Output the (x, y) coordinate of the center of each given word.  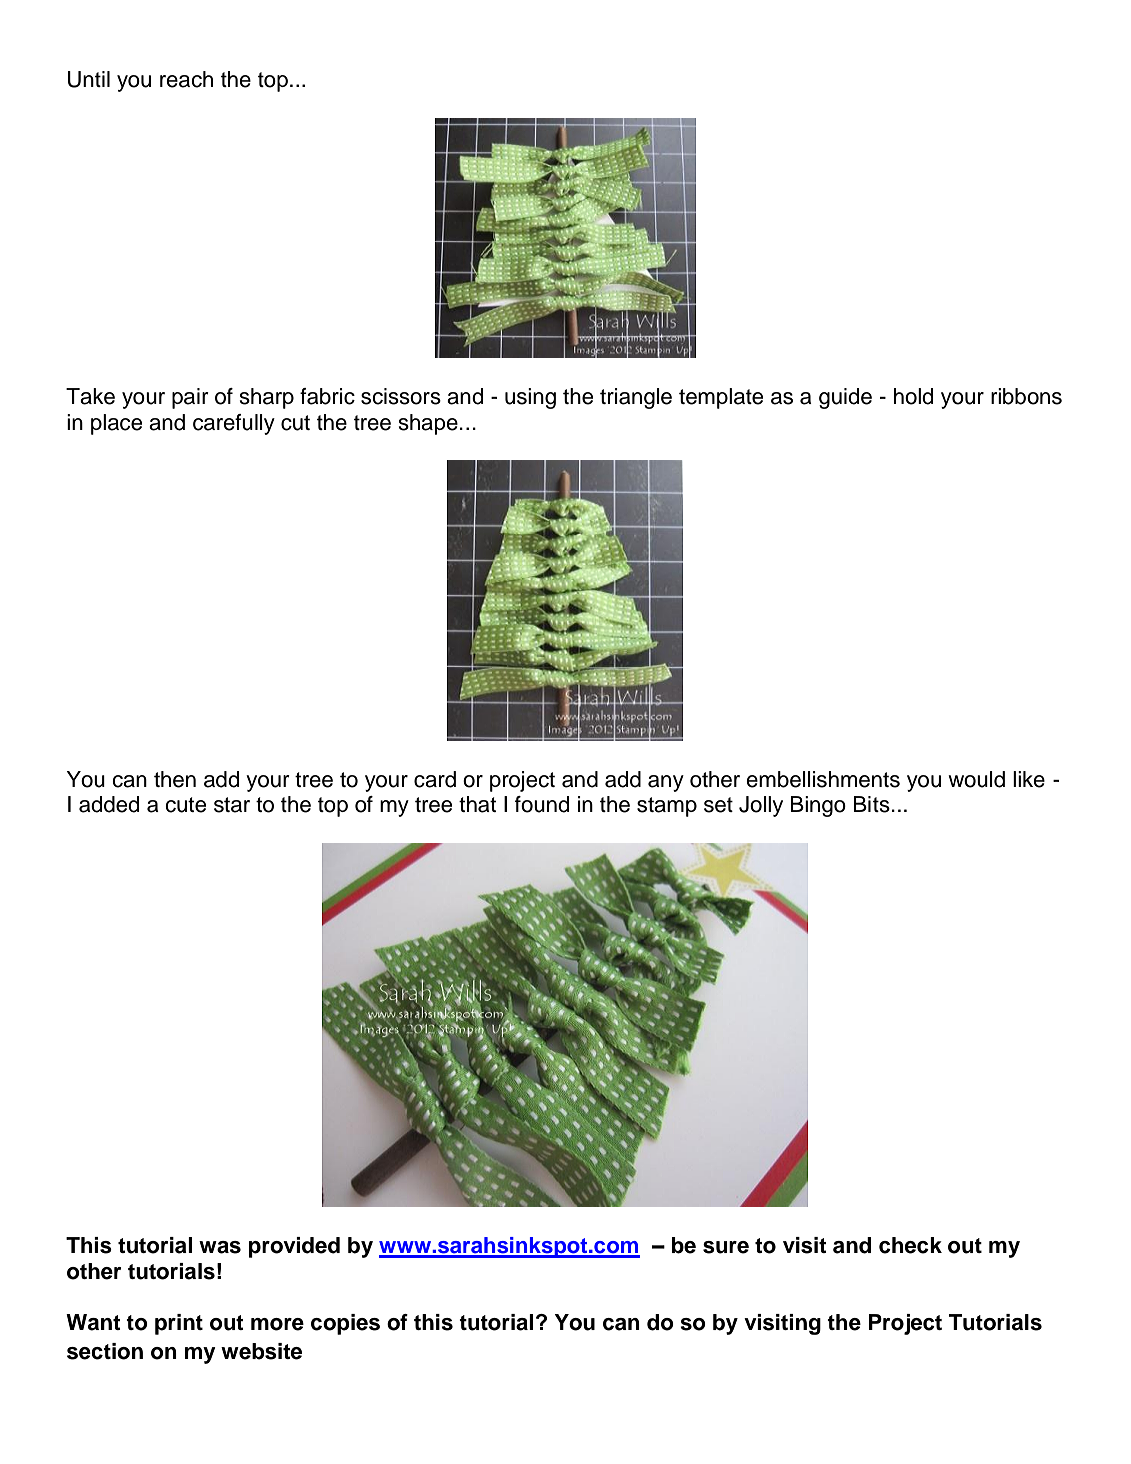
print (179, 1324)
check (910, 1245)
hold (913, 396)
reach (186, 79)
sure (726, 1247)
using (530, 398)
